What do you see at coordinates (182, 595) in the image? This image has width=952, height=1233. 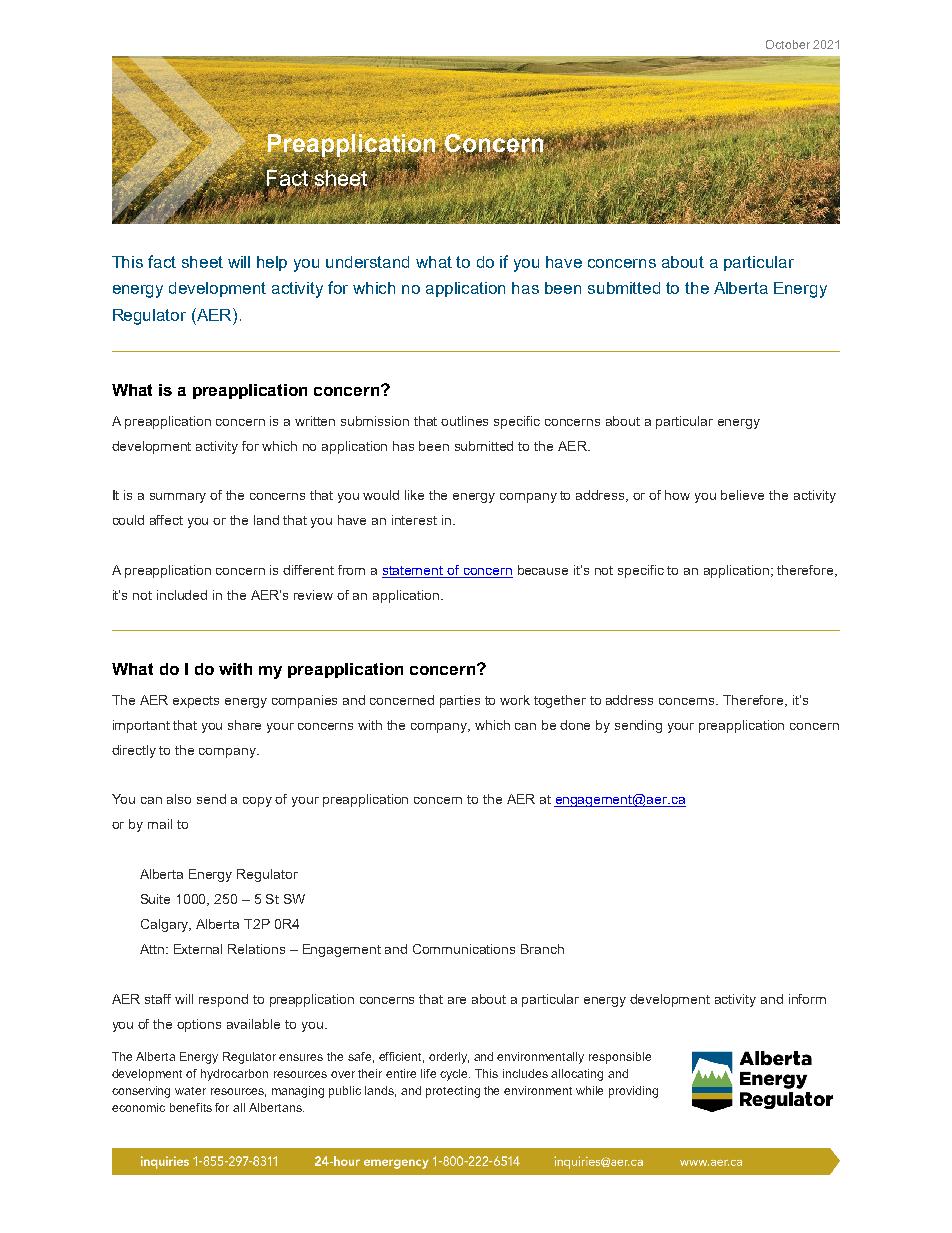 I see `included` at bounding box center [182, 595].
